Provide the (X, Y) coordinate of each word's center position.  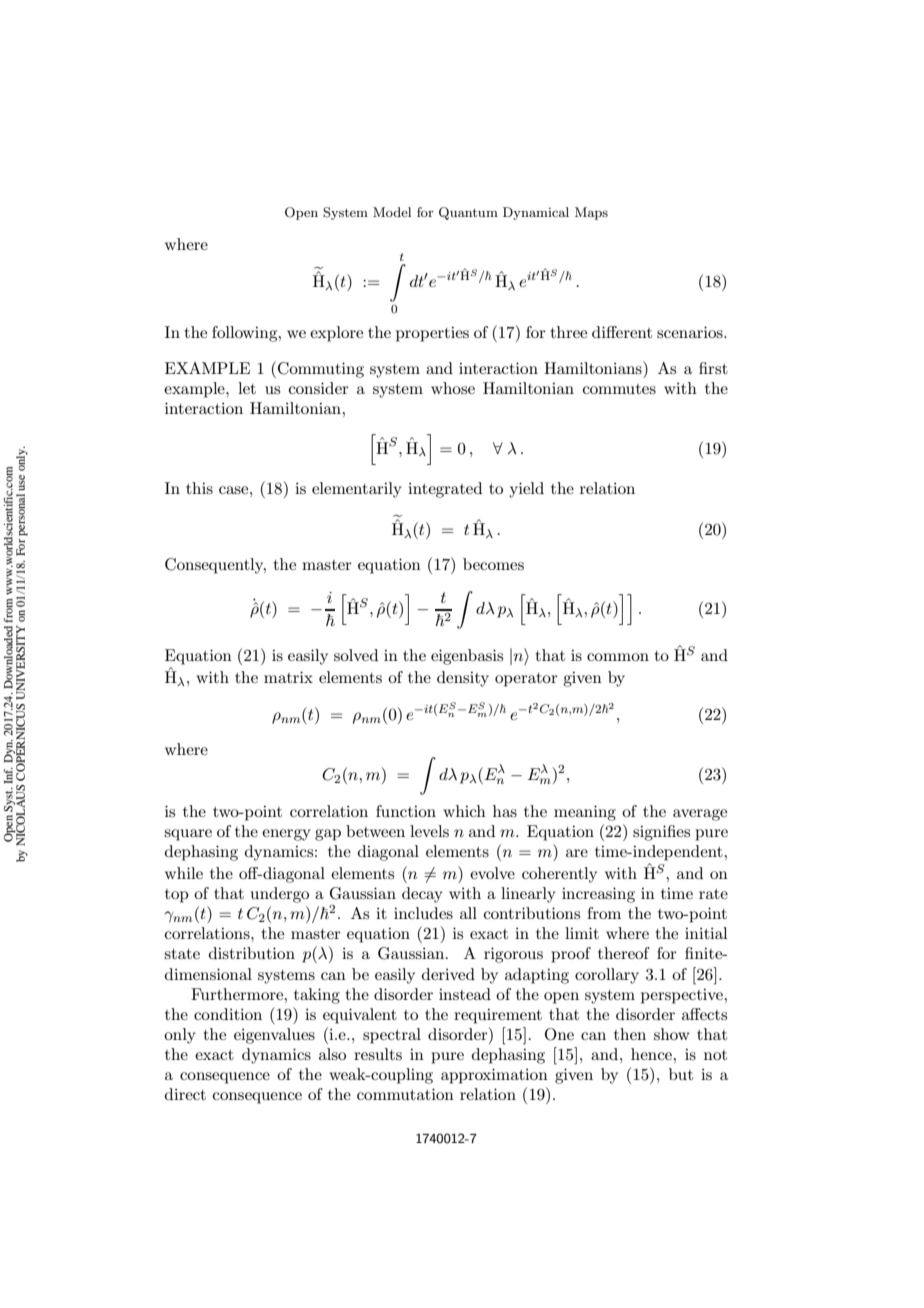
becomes (493, 564)
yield (526, 490)
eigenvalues (274, 1036)
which (464, 811)
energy (286, 835)
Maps (591, 213)
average (700, 815)
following (246, 334)
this (199, 488)
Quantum (468, 213)
